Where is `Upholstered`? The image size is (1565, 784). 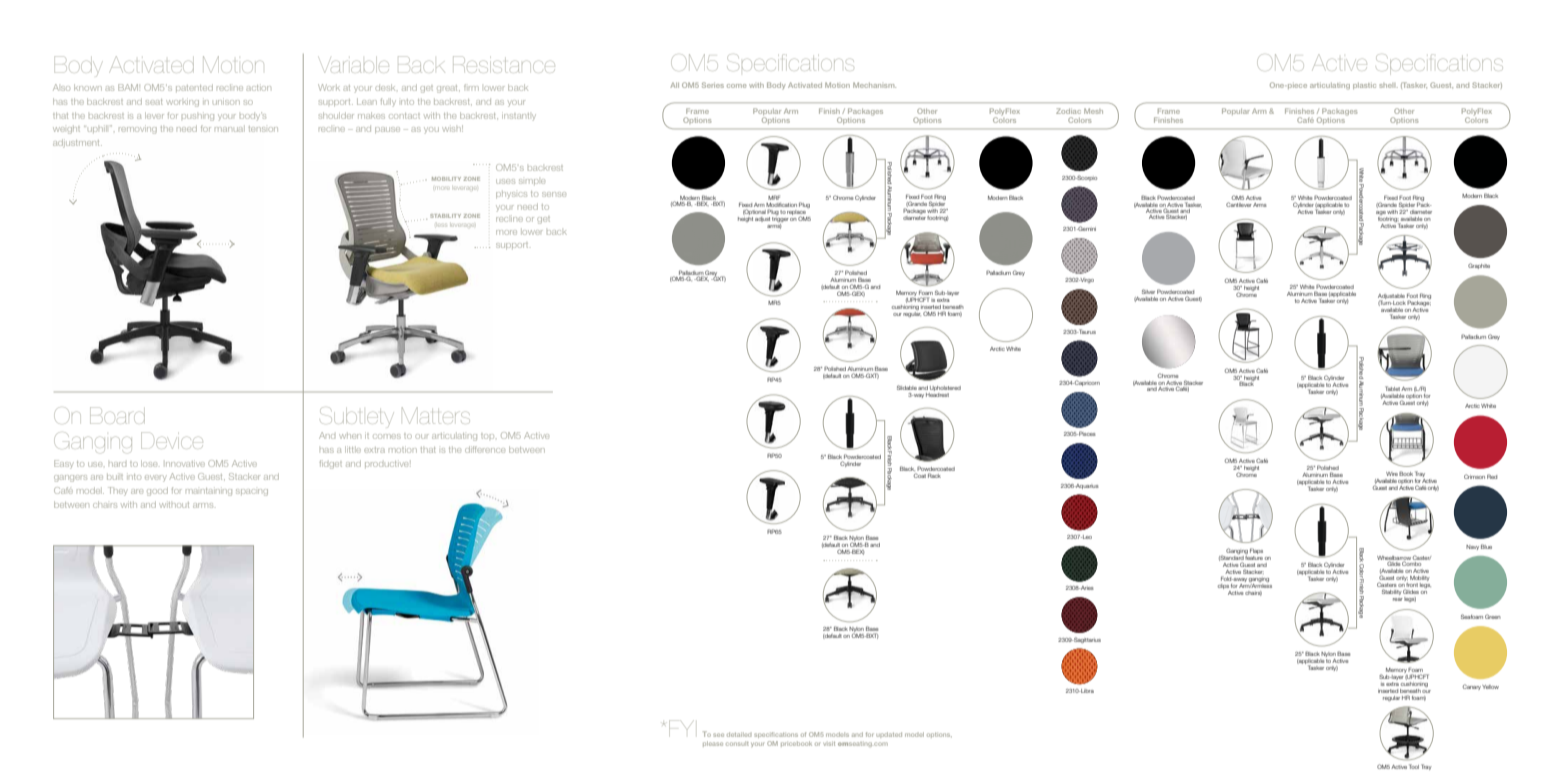
Upholstered is located at coordinates (945, 388).
